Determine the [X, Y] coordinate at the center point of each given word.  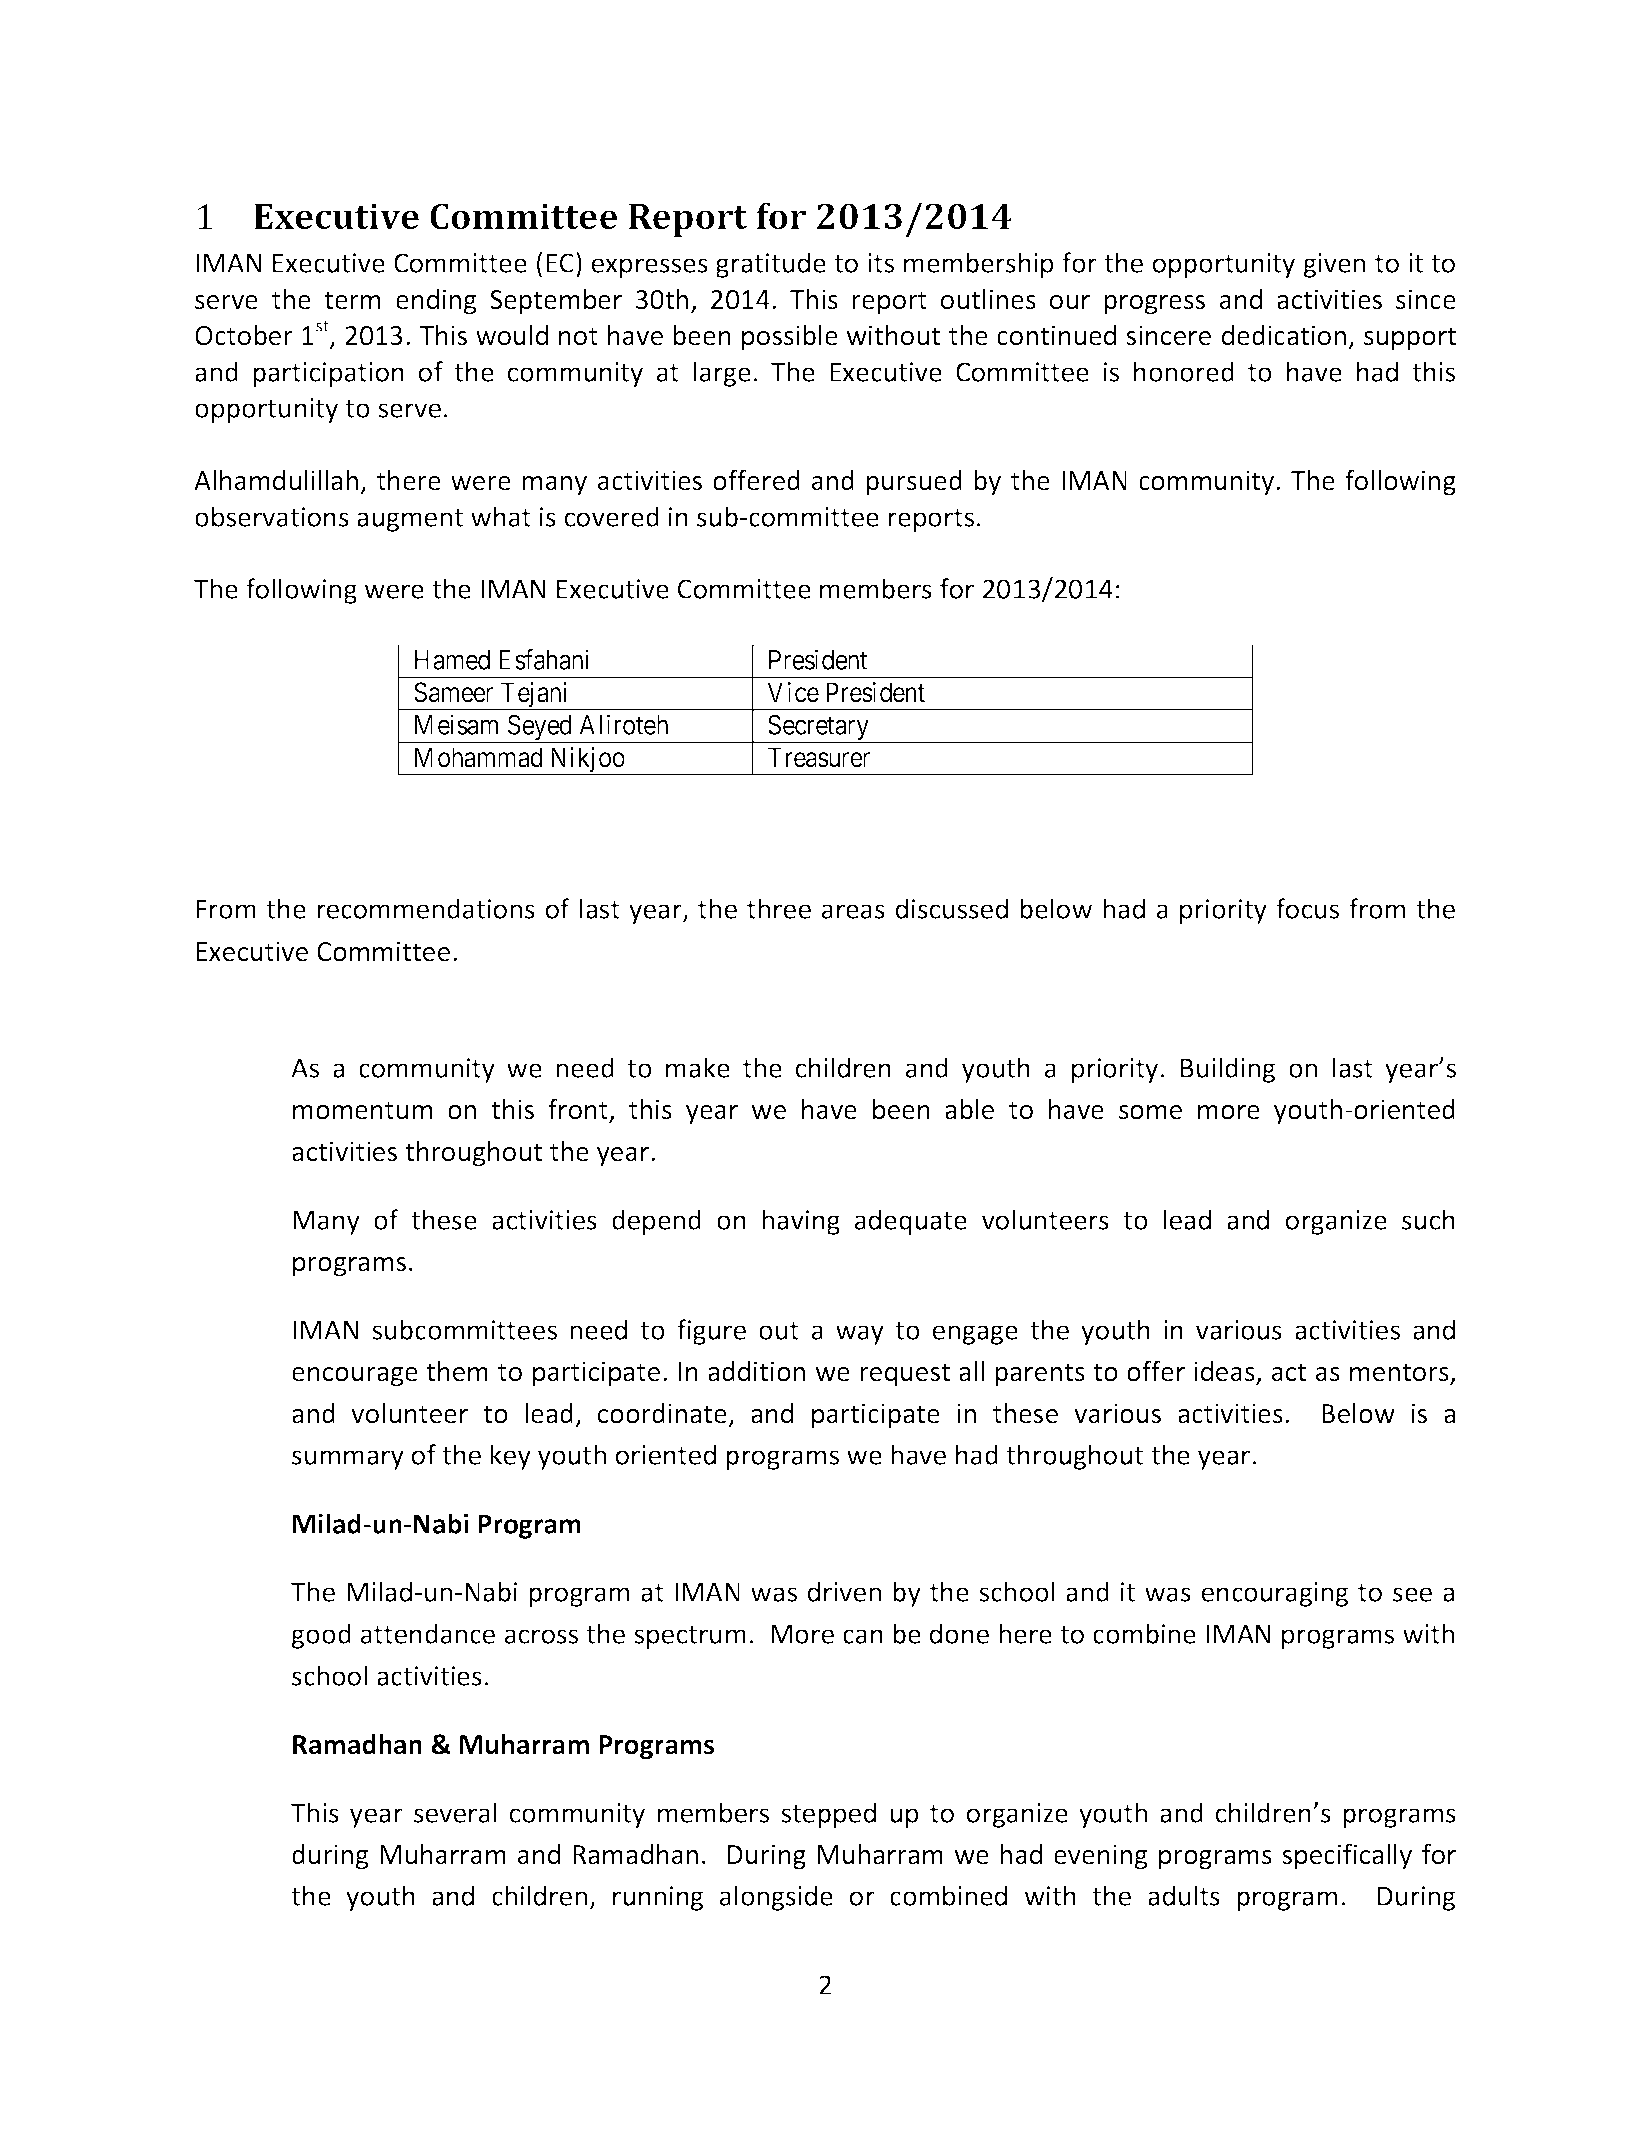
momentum [362, 1110]
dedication [1284, 335]
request [905, 1375]
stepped [828, 1815]
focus [1307, 908]
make [698, 1067]
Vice [793, 692]
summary [348, 1460]
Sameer [453, 692]
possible [790, 338]
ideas [1225, 1372]
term [352, 300]
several [455, 1812]
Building [1228, 1070]
